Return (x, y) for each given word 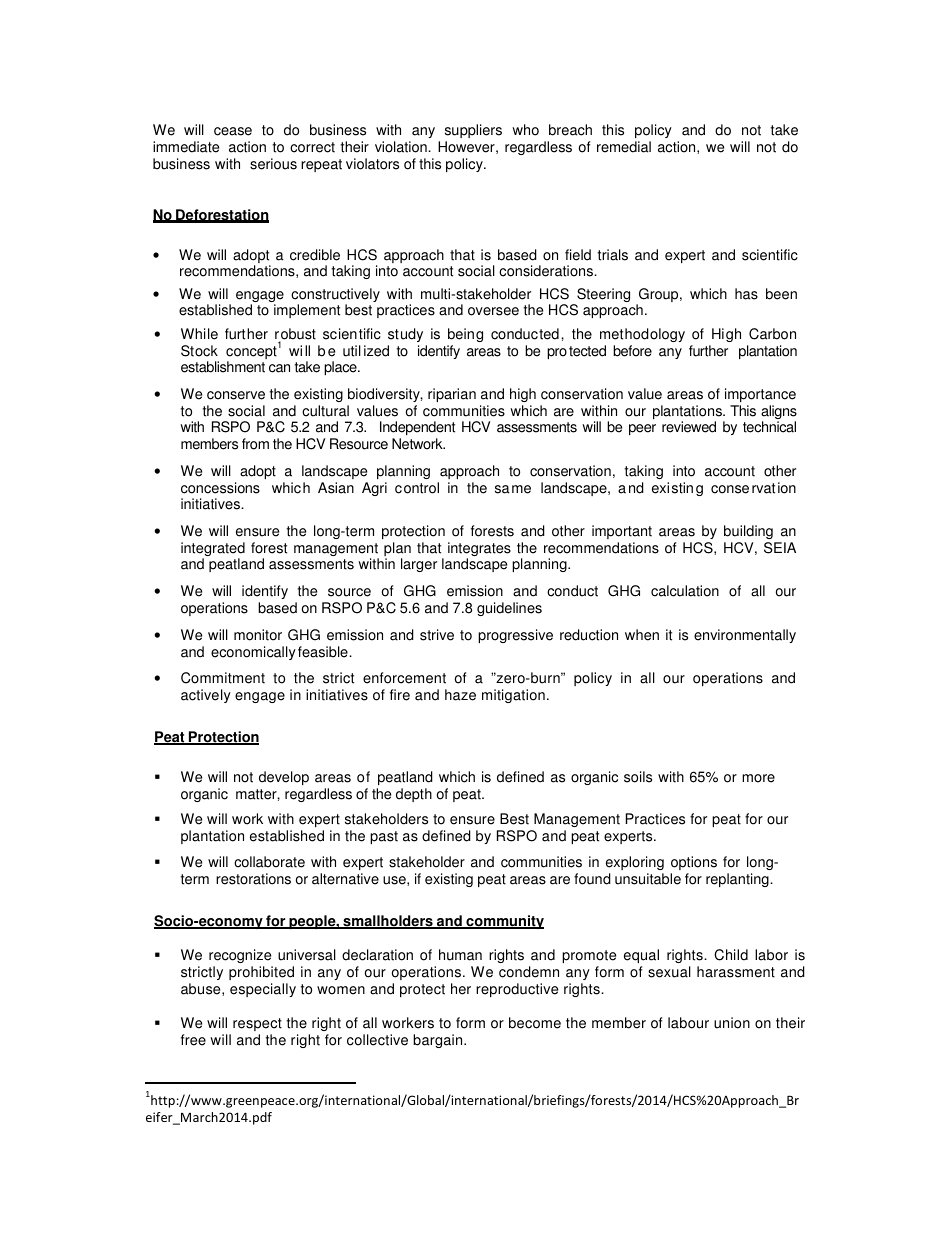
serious (273, 164)
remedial (624, 147)
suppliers (473, 131)
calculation (685, 591)
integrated (213, 550)
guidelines (509, 609)
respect (257, 1024)
